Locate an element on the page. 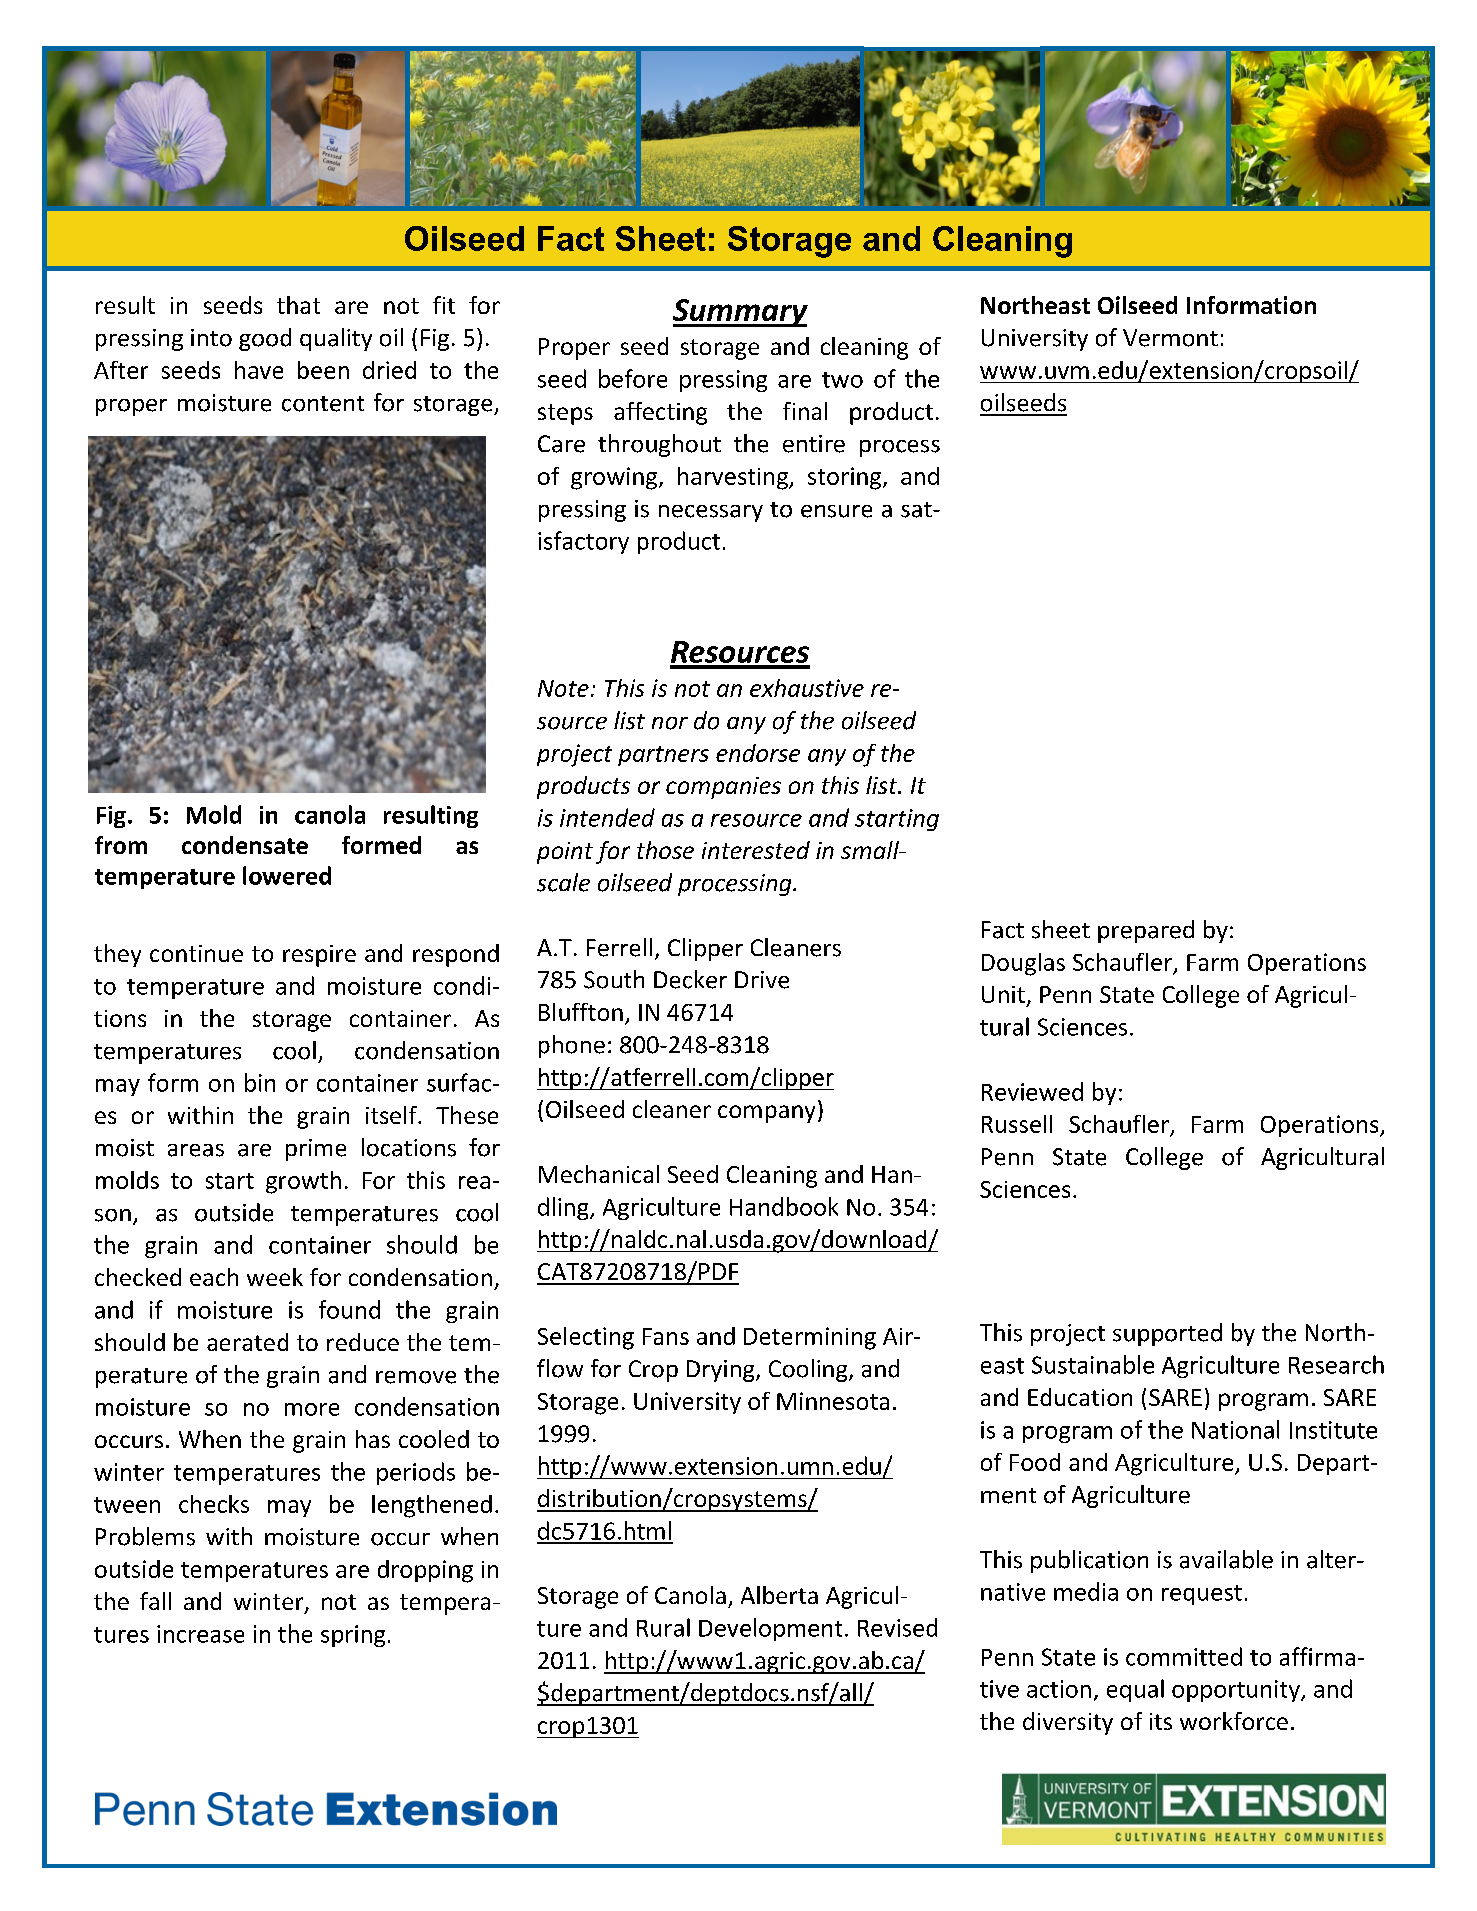 The width and height of the document is (1477, 1911). Drying is located at coordinates (722, 1371).
